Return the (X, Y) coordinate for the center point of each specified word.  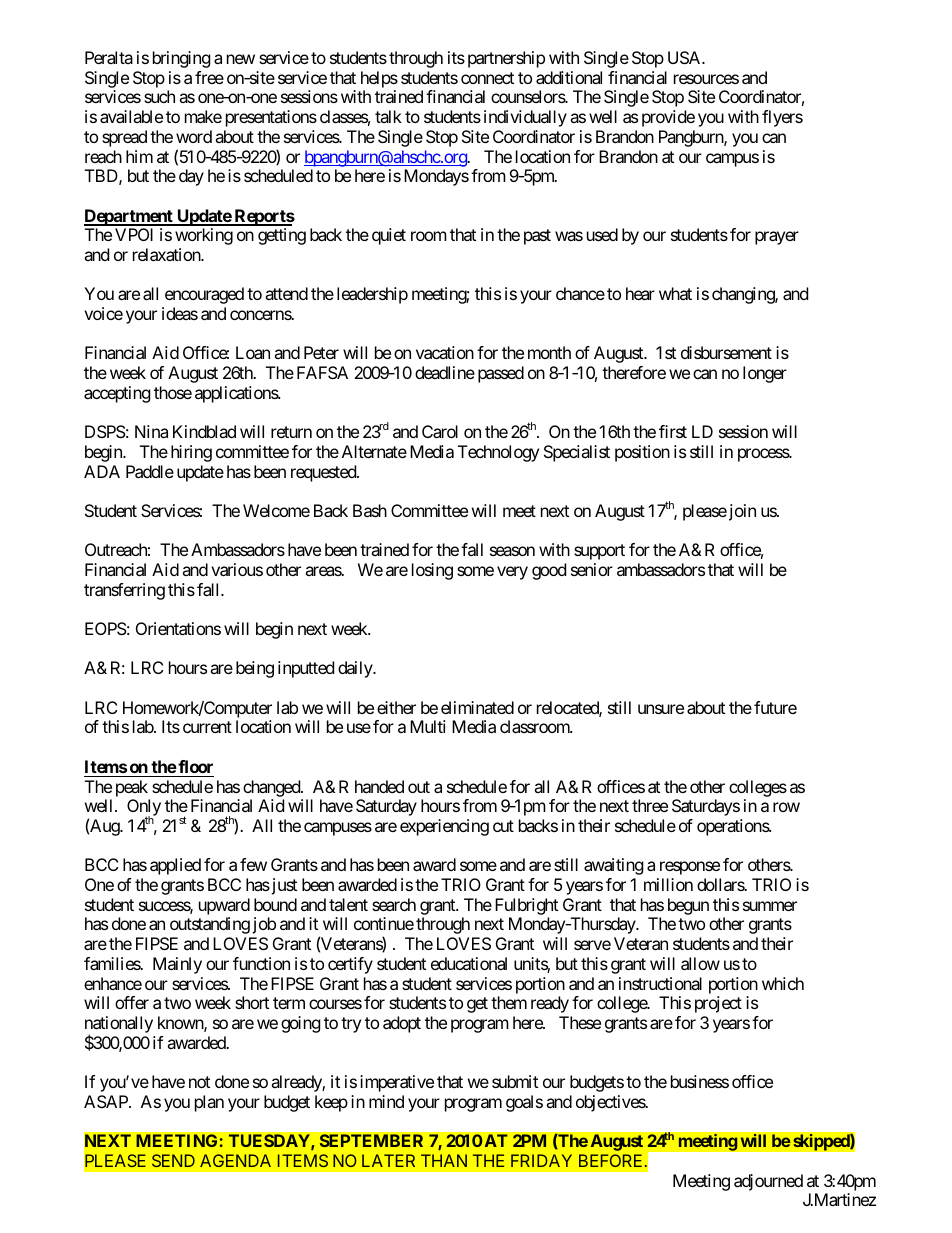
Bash (370, 510)
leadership (372, 295)
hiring (191, 453)
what (675, 293)
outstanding (210, 925)
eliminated (477, 707)
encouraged (204, 295)
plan (209, 1103)
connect (487, 78)
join (741, 512)
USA (685, 57)
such (159, 96)
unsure (661, 709)
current (207, 727)
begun (688, 906)
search (394, 904)
